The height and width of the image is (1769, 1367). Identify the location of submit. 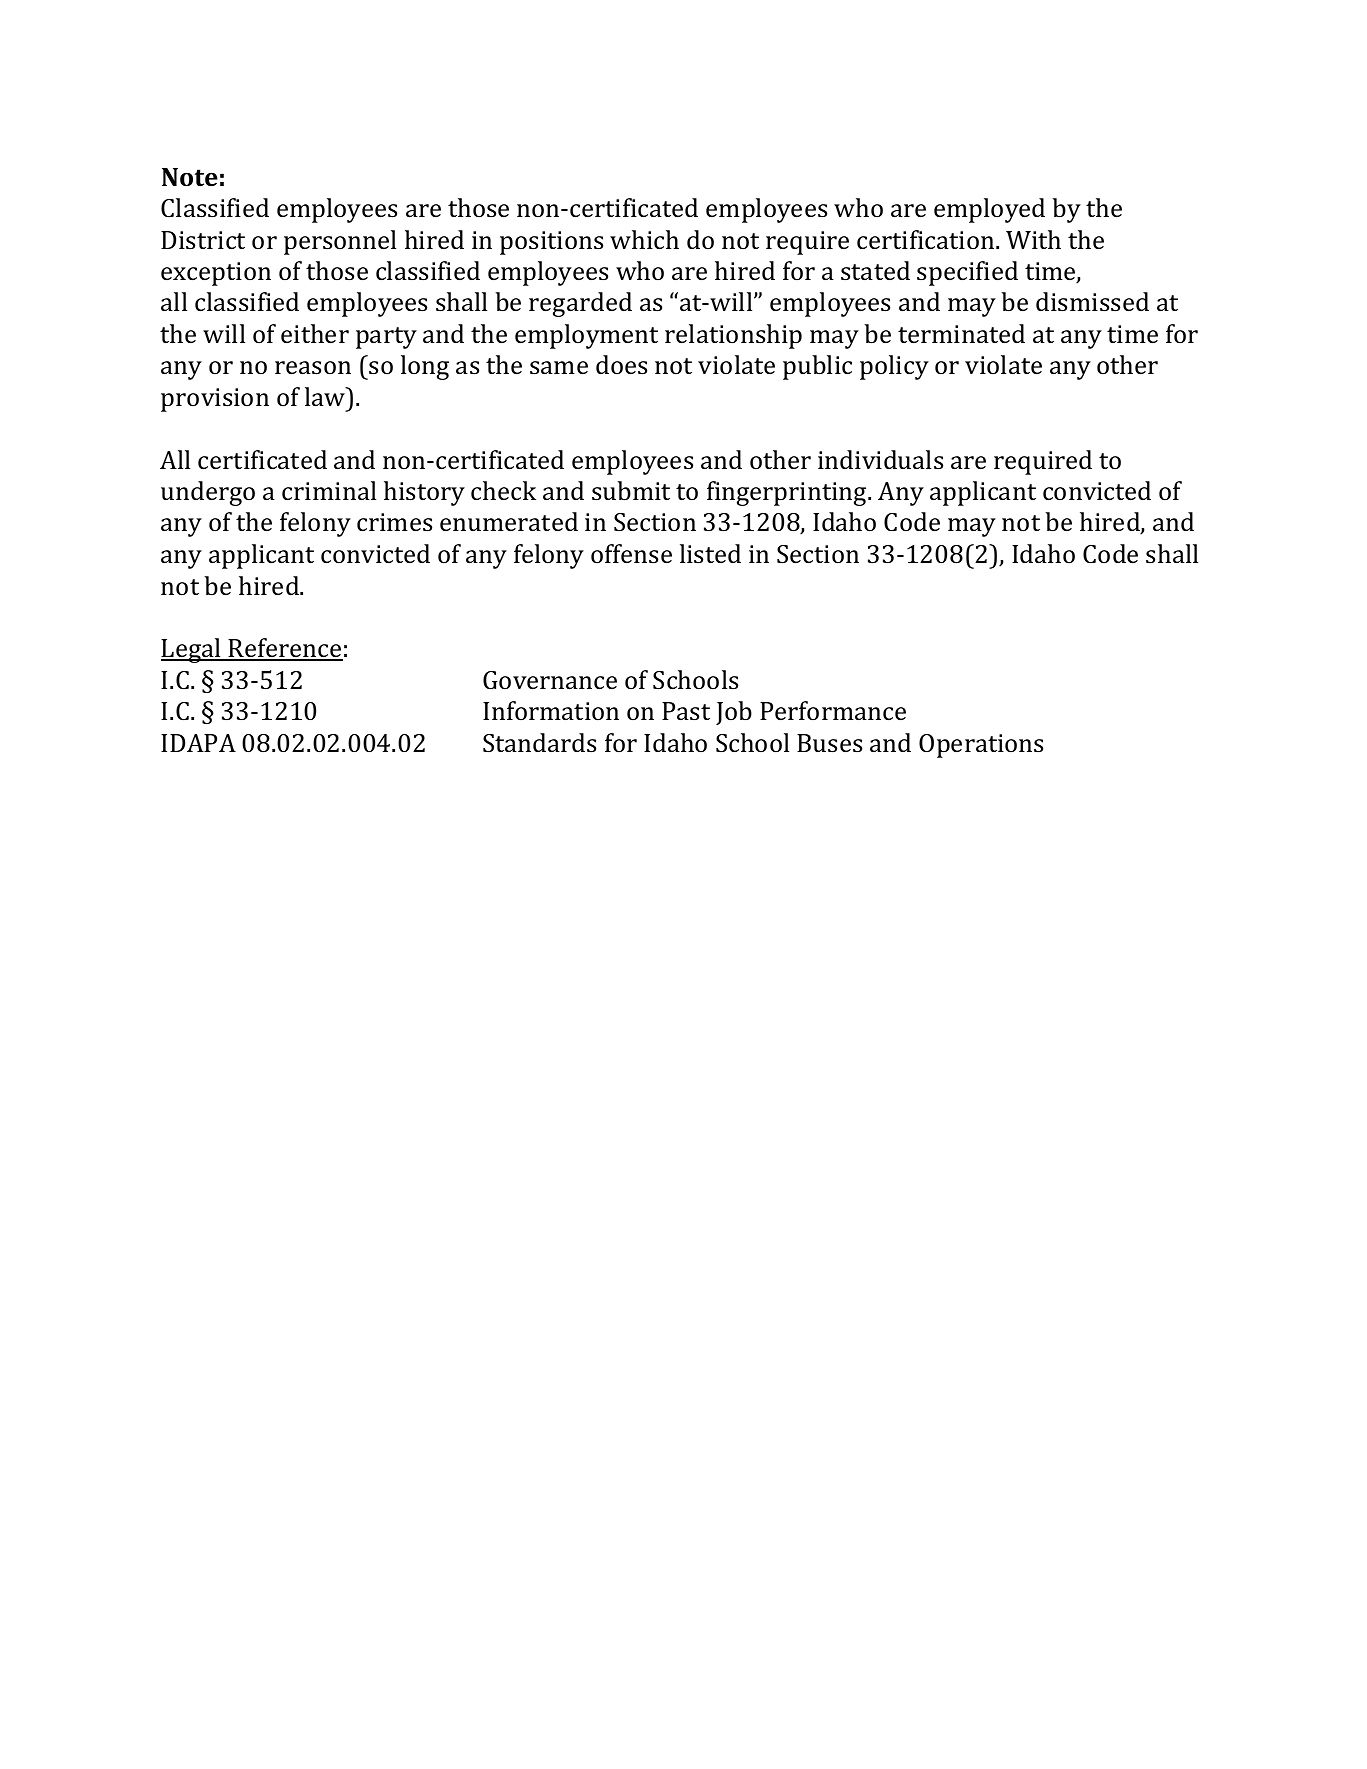
(631, 491).
